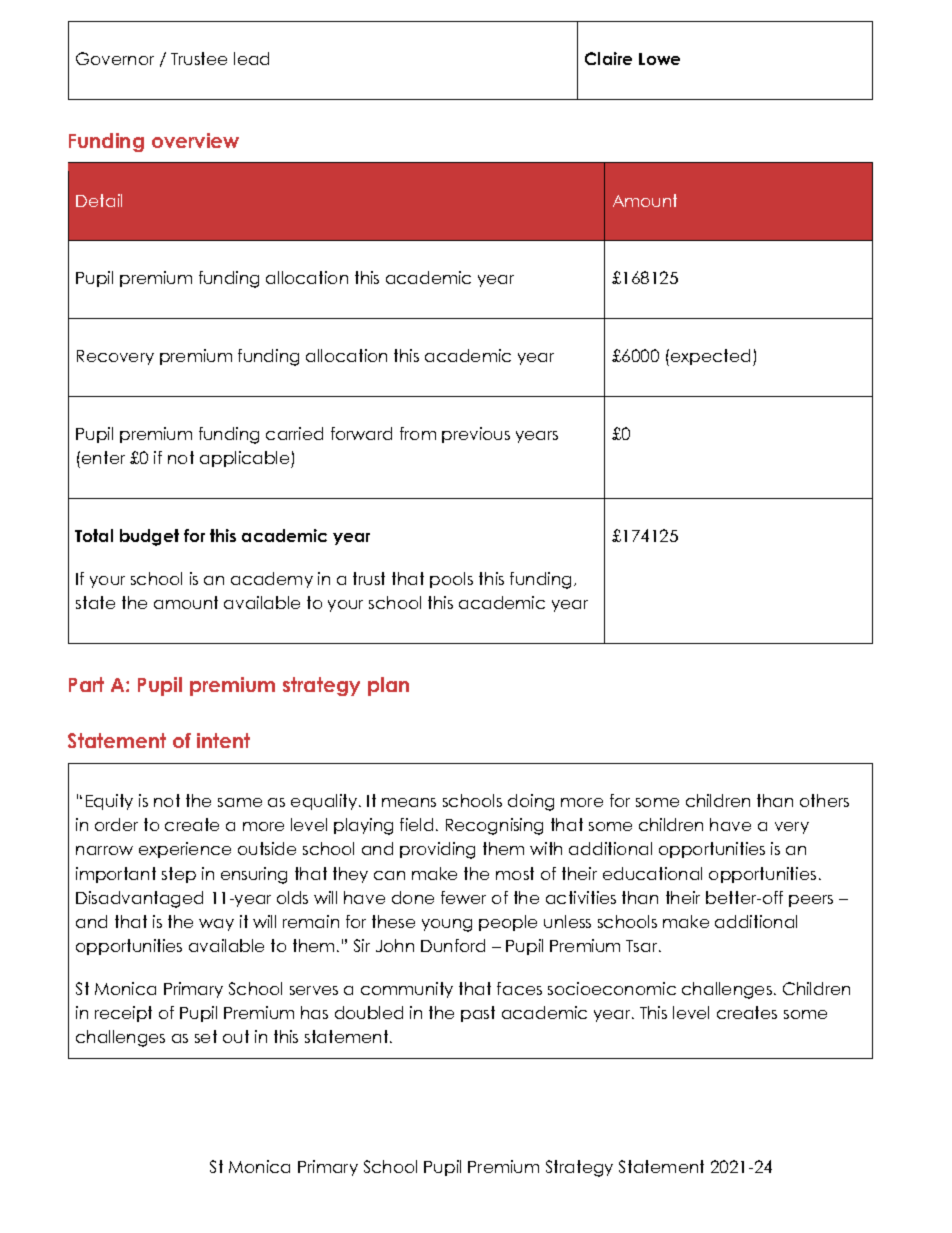  What do you see at coordinates (451, 580) in the document?
I see `pools` at bounding box center [451, 580].
